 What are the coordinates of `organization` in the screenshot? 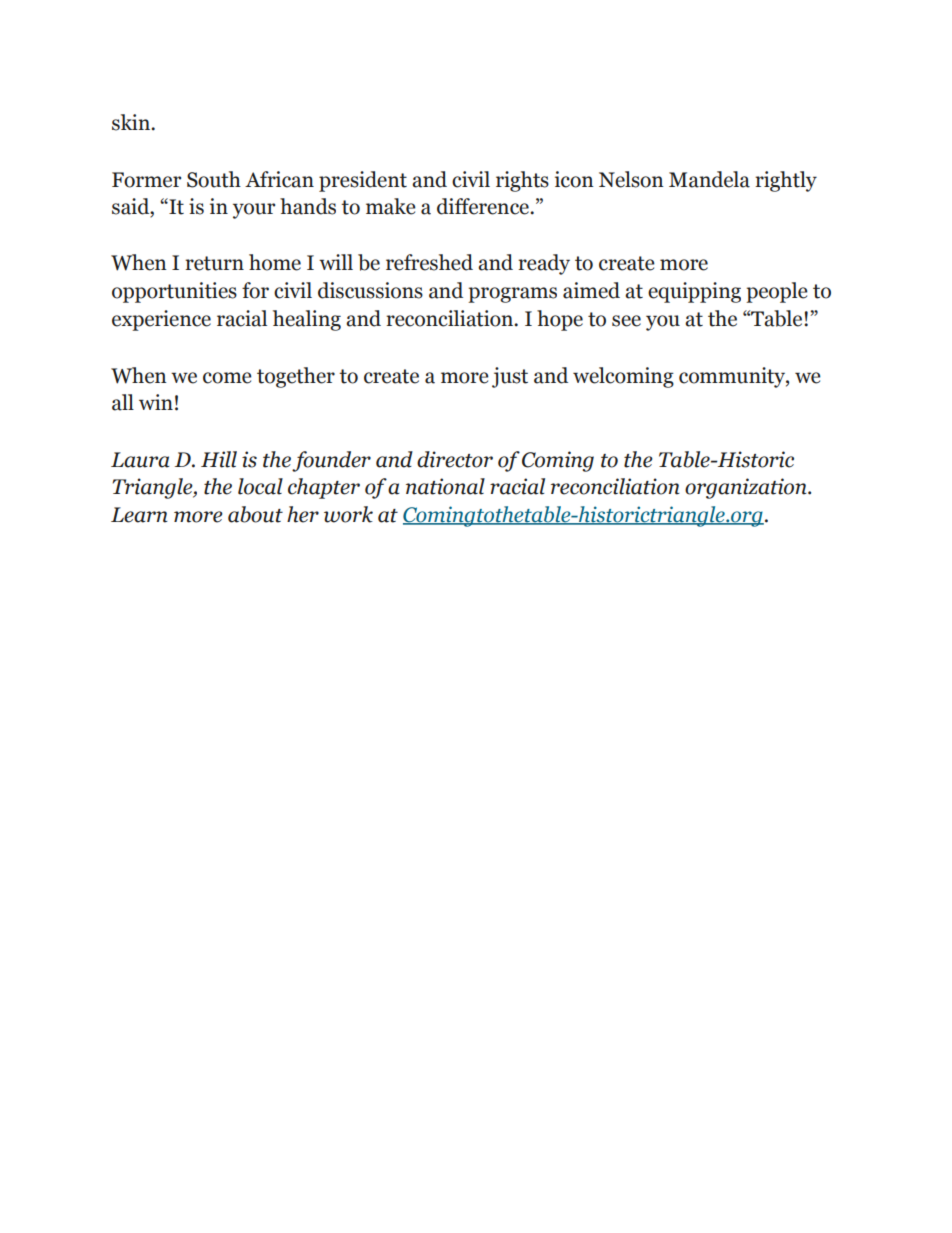 It's located at (747, 488).
